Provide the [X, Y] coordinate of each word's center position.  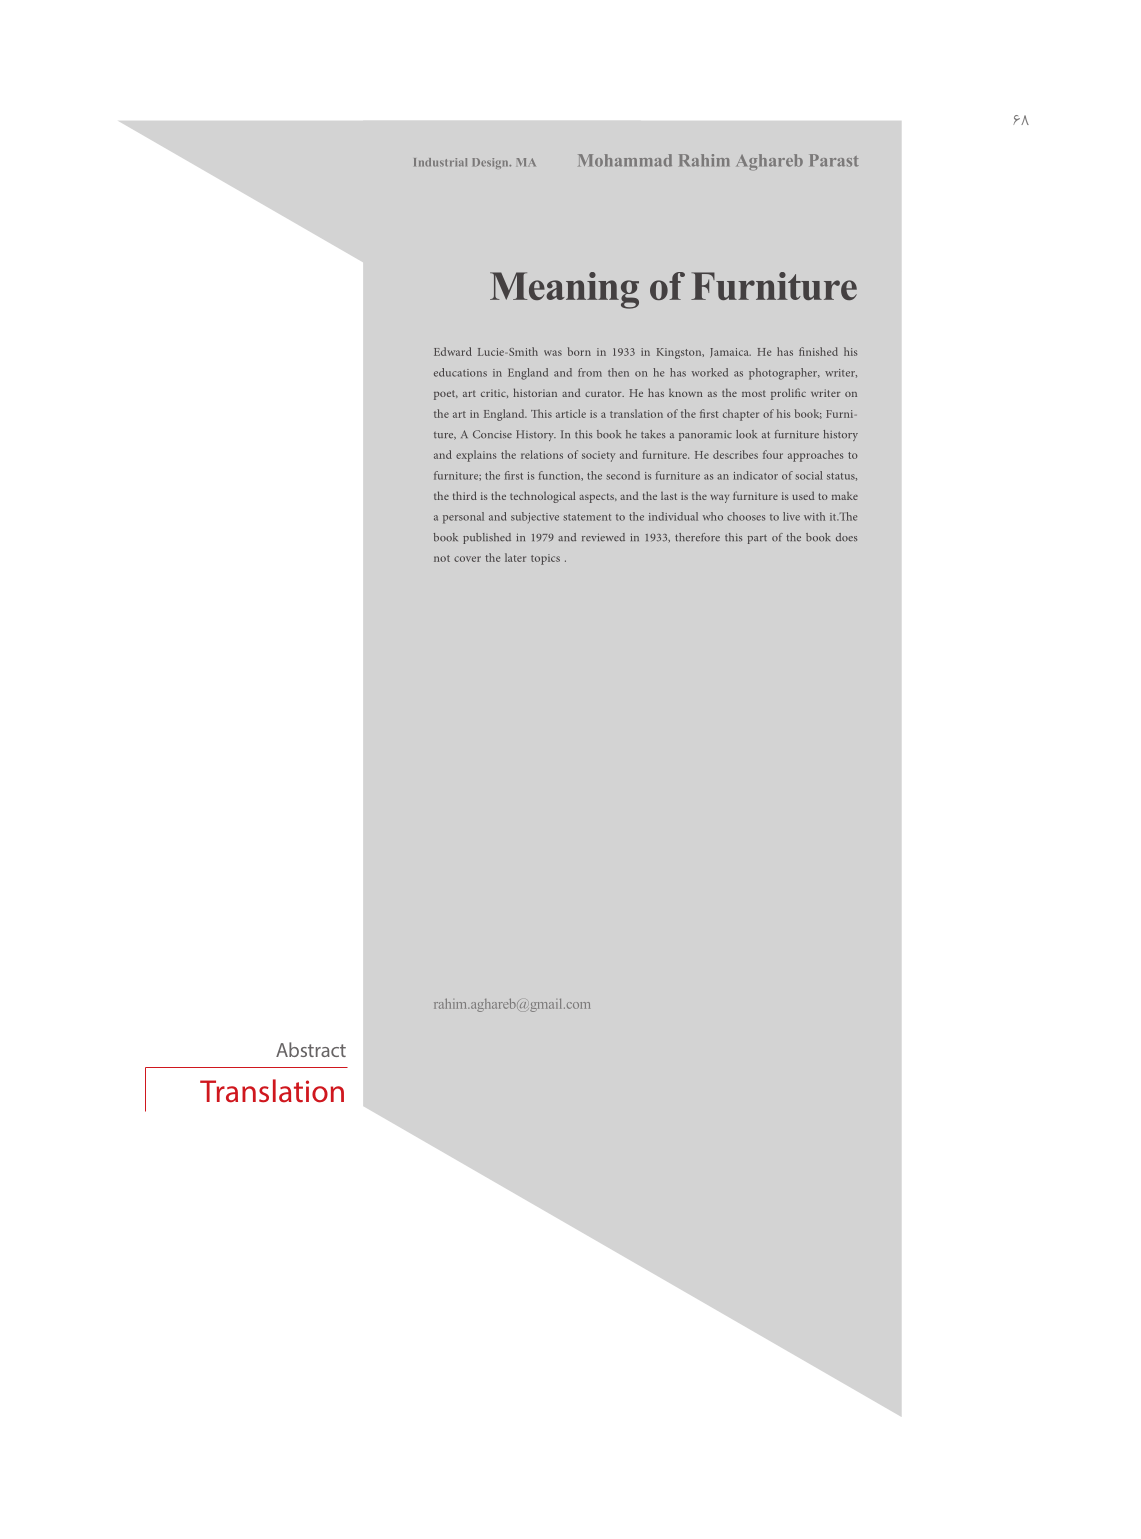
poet [446, 395]
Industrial [440, 162]
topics [545, 559]
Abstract [311, 1049]
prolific [788, 394]
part [757, 539]
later [515, 557]
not [442, 558]
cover [467, 559]
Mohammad [625, 160]
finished [818, 351]
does [846, 537]
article [571, 413]
